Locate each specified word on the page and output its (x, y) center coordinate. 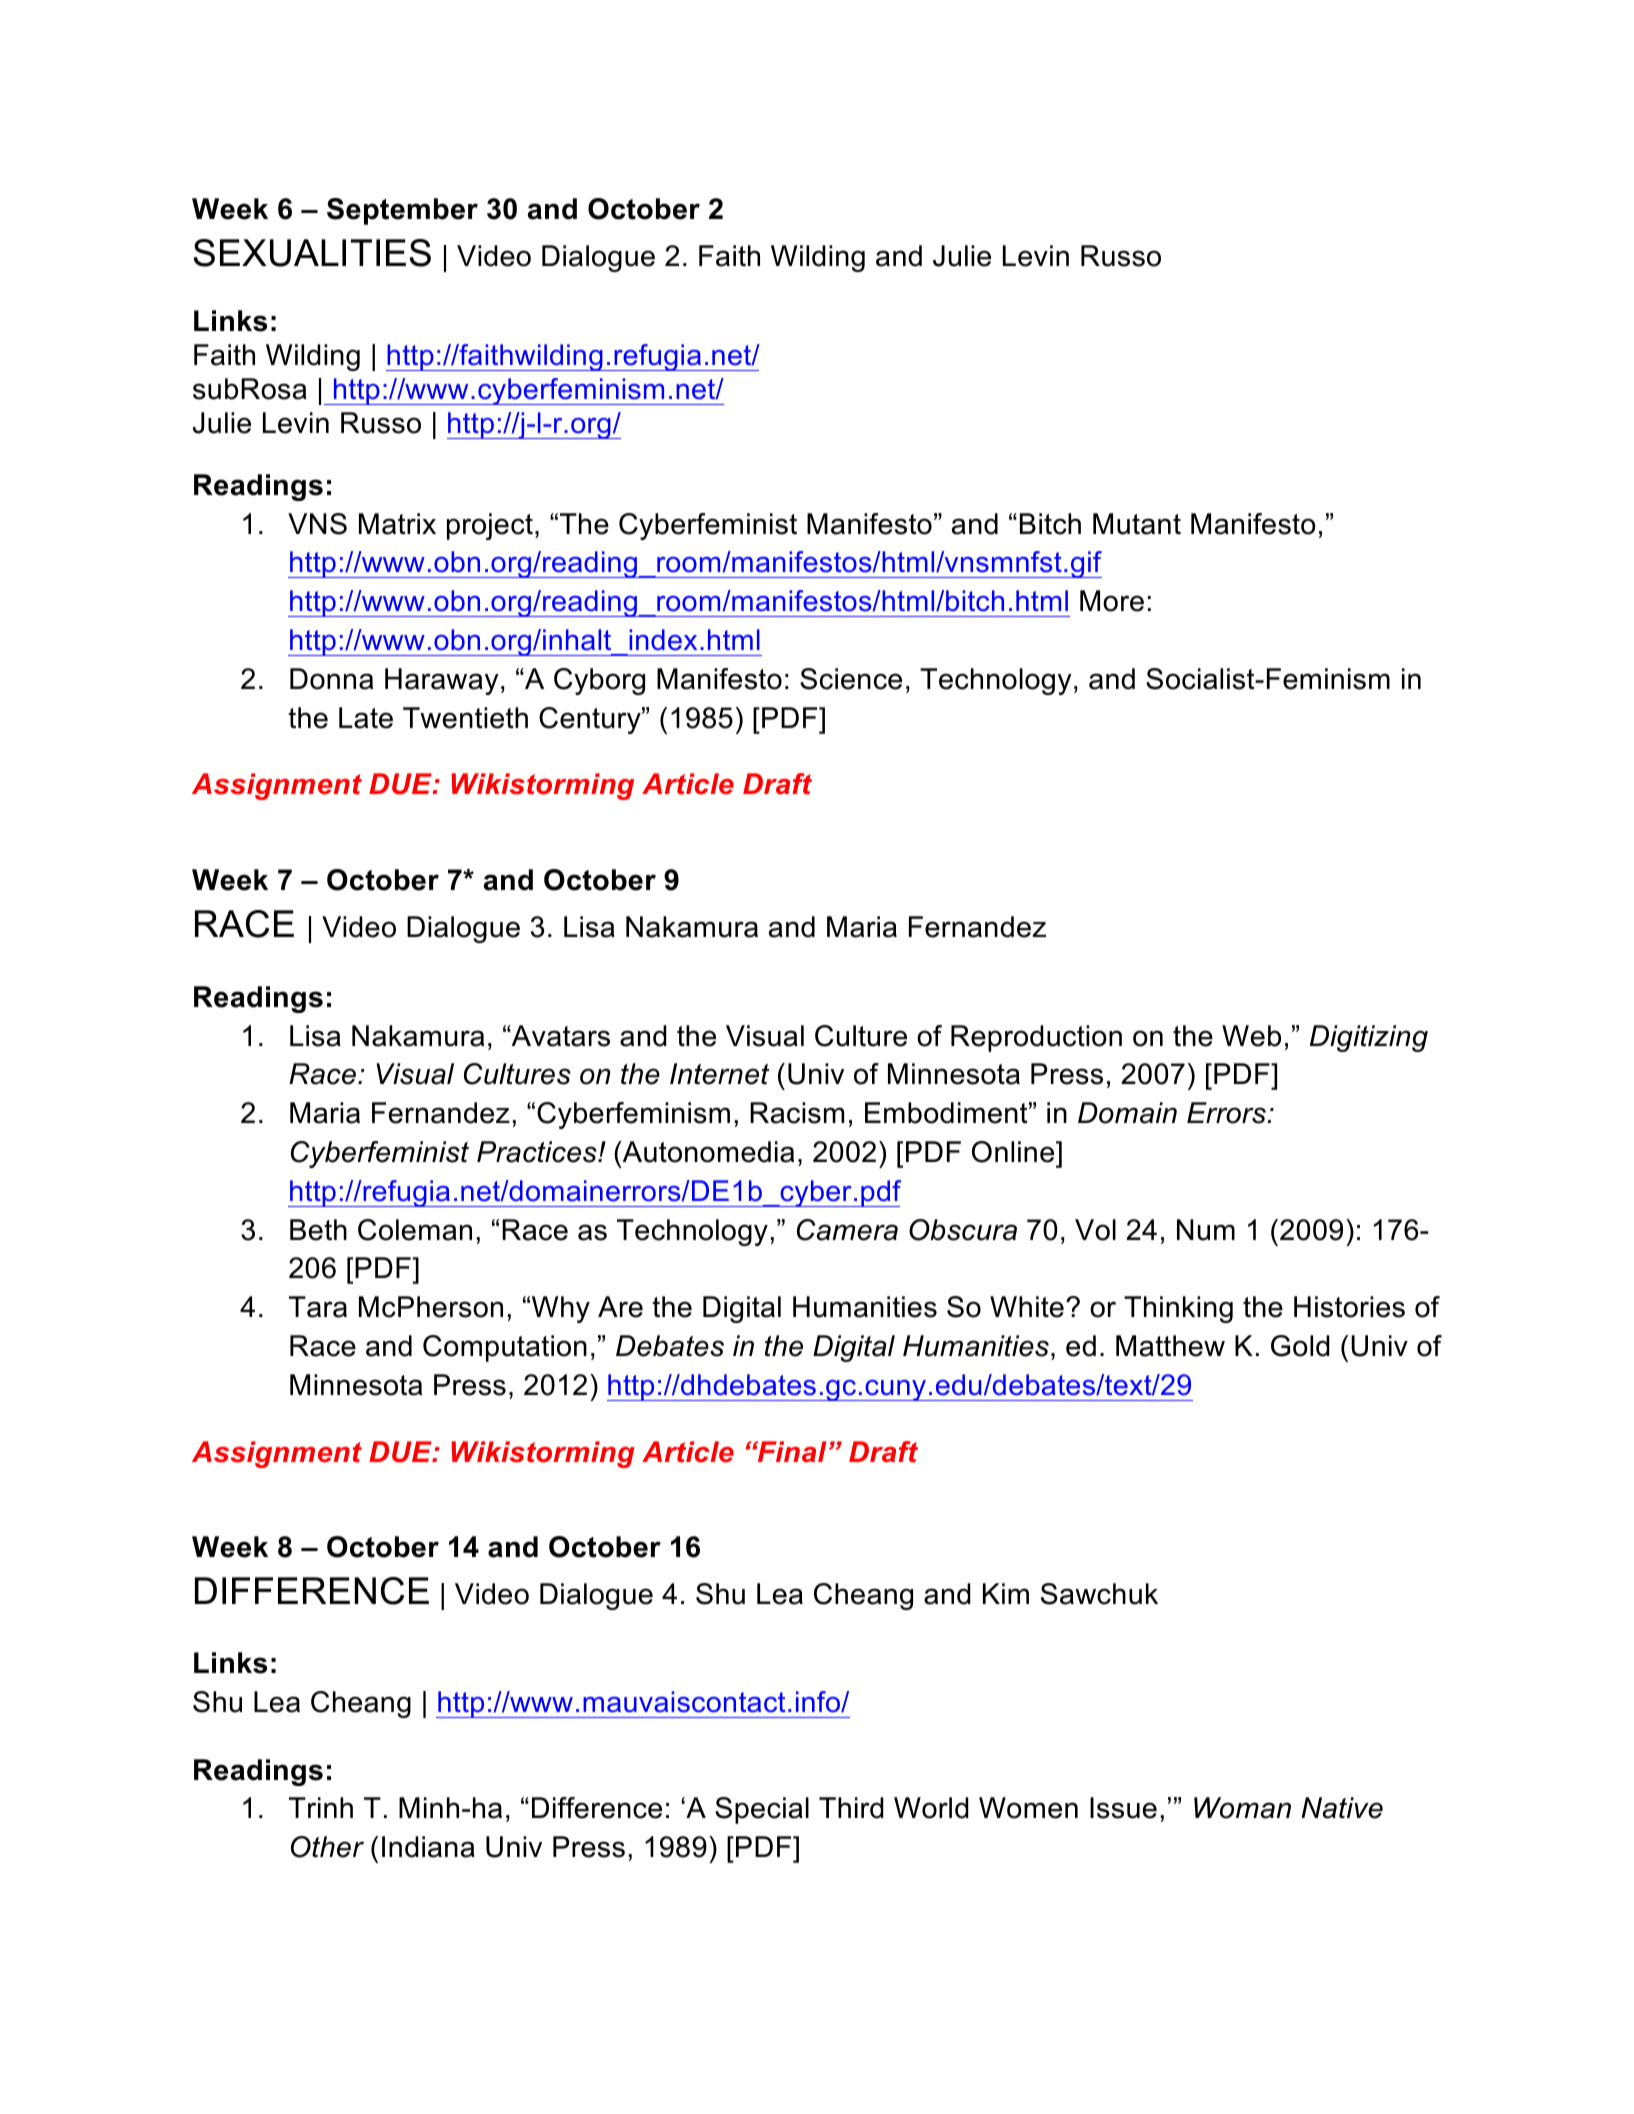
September (402, 211)
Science (851, 679)
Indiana (428, 1847)
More (1112, 601)
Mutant (1137, 524)
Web (1251, 1036)
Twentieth (465, 718)
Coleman (415, 1230)
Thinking (1178, 1309)
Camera (847, 1230)
